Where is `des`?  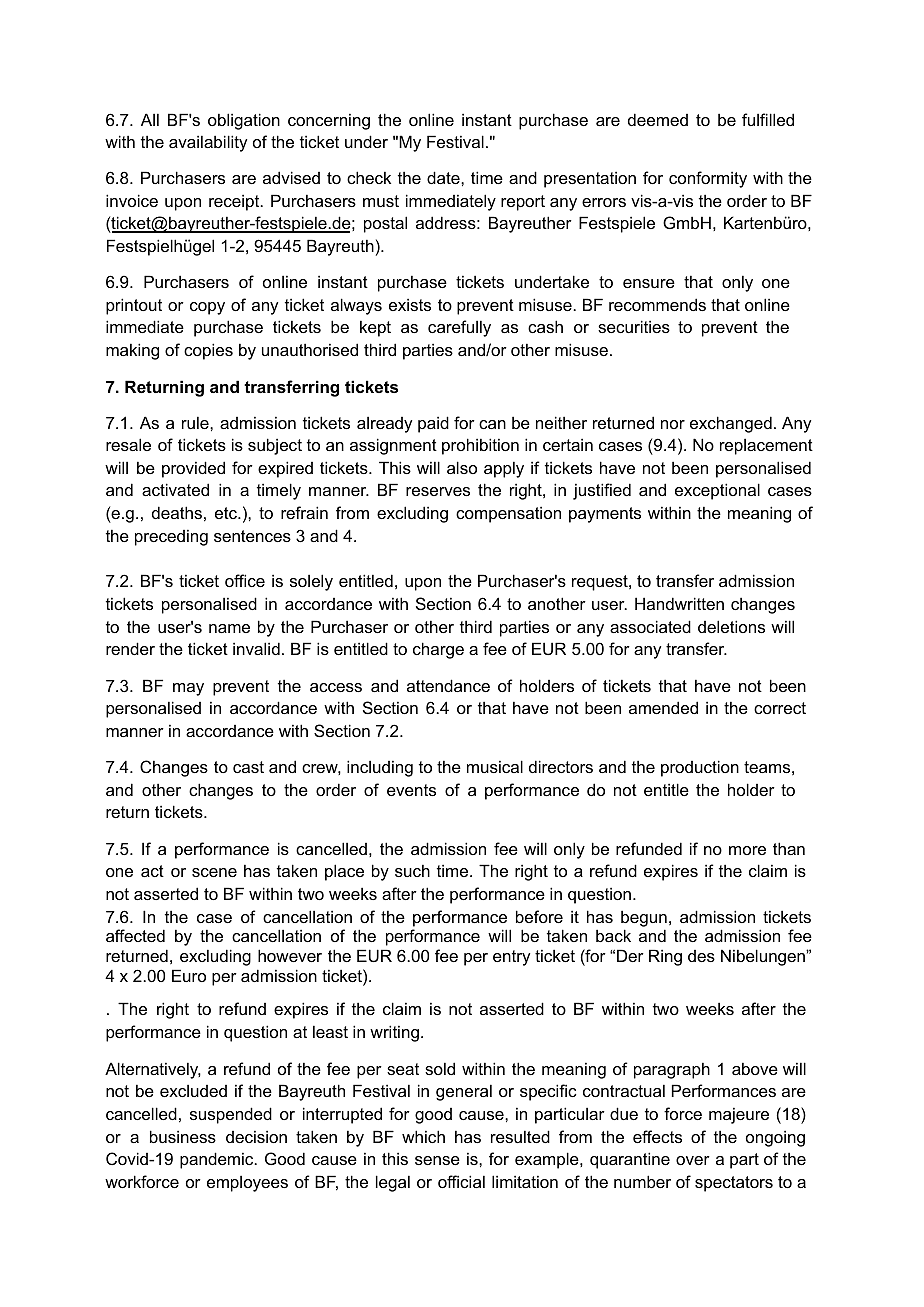
des is located at coordinates (701, 956).
